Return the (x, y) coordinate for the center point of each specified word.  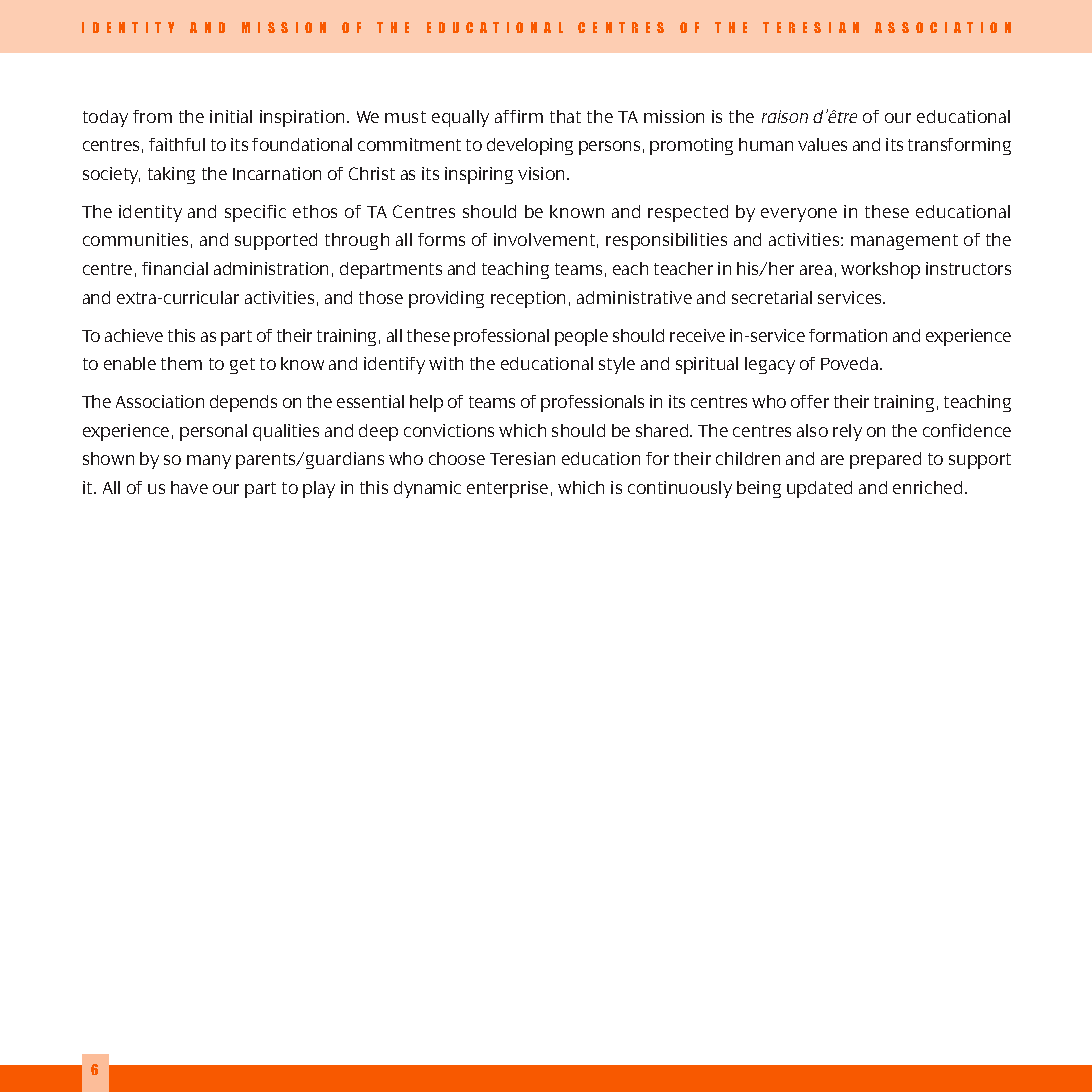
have (189, 487)
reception (528, 299)
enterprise (507, 489)
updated (819, 489)
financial (175, 268)
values (822, 144)
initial (231, 116)
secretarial (772, 297)
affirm (519, 116)
